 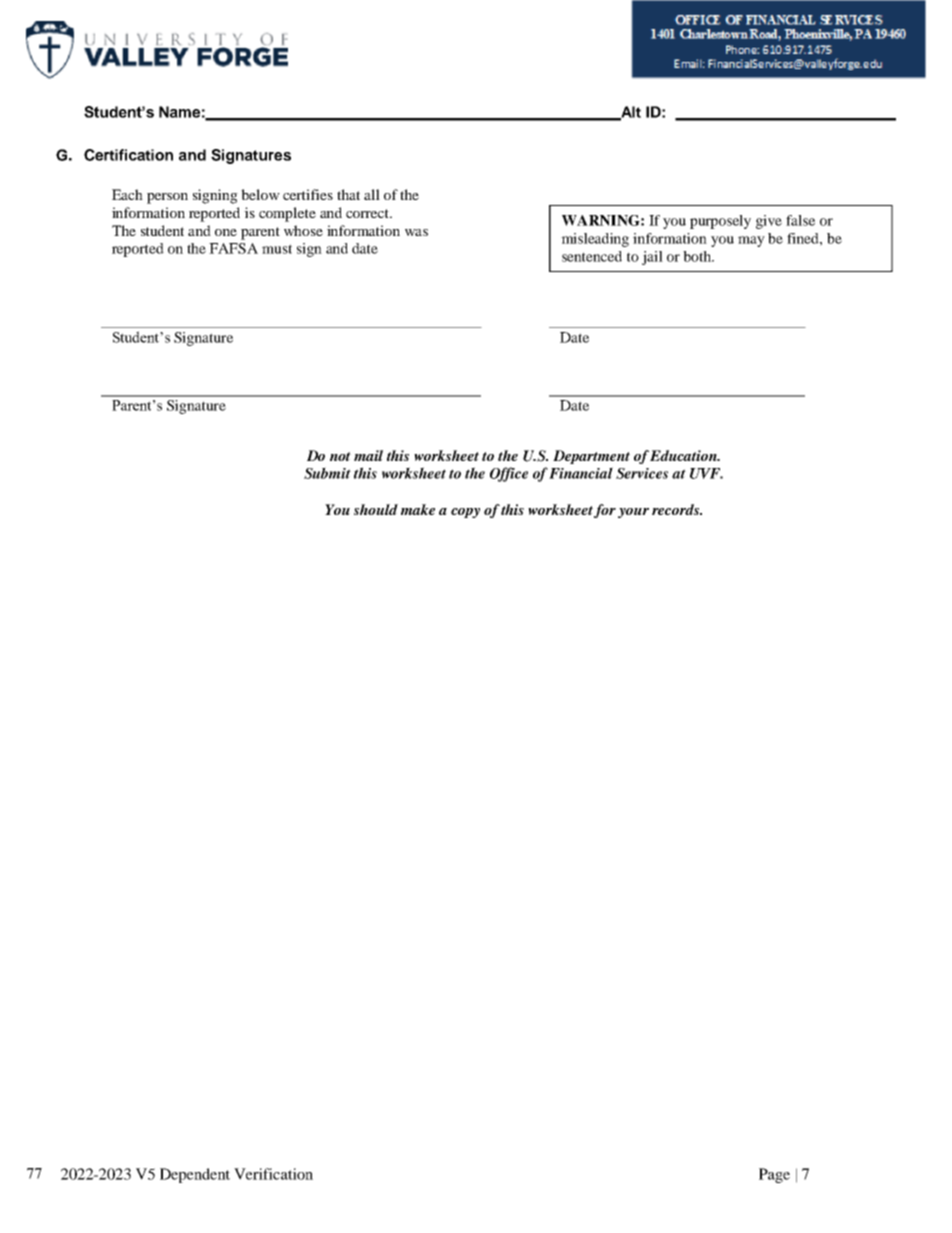 I want to click on your, so click(x=633, y=513).
